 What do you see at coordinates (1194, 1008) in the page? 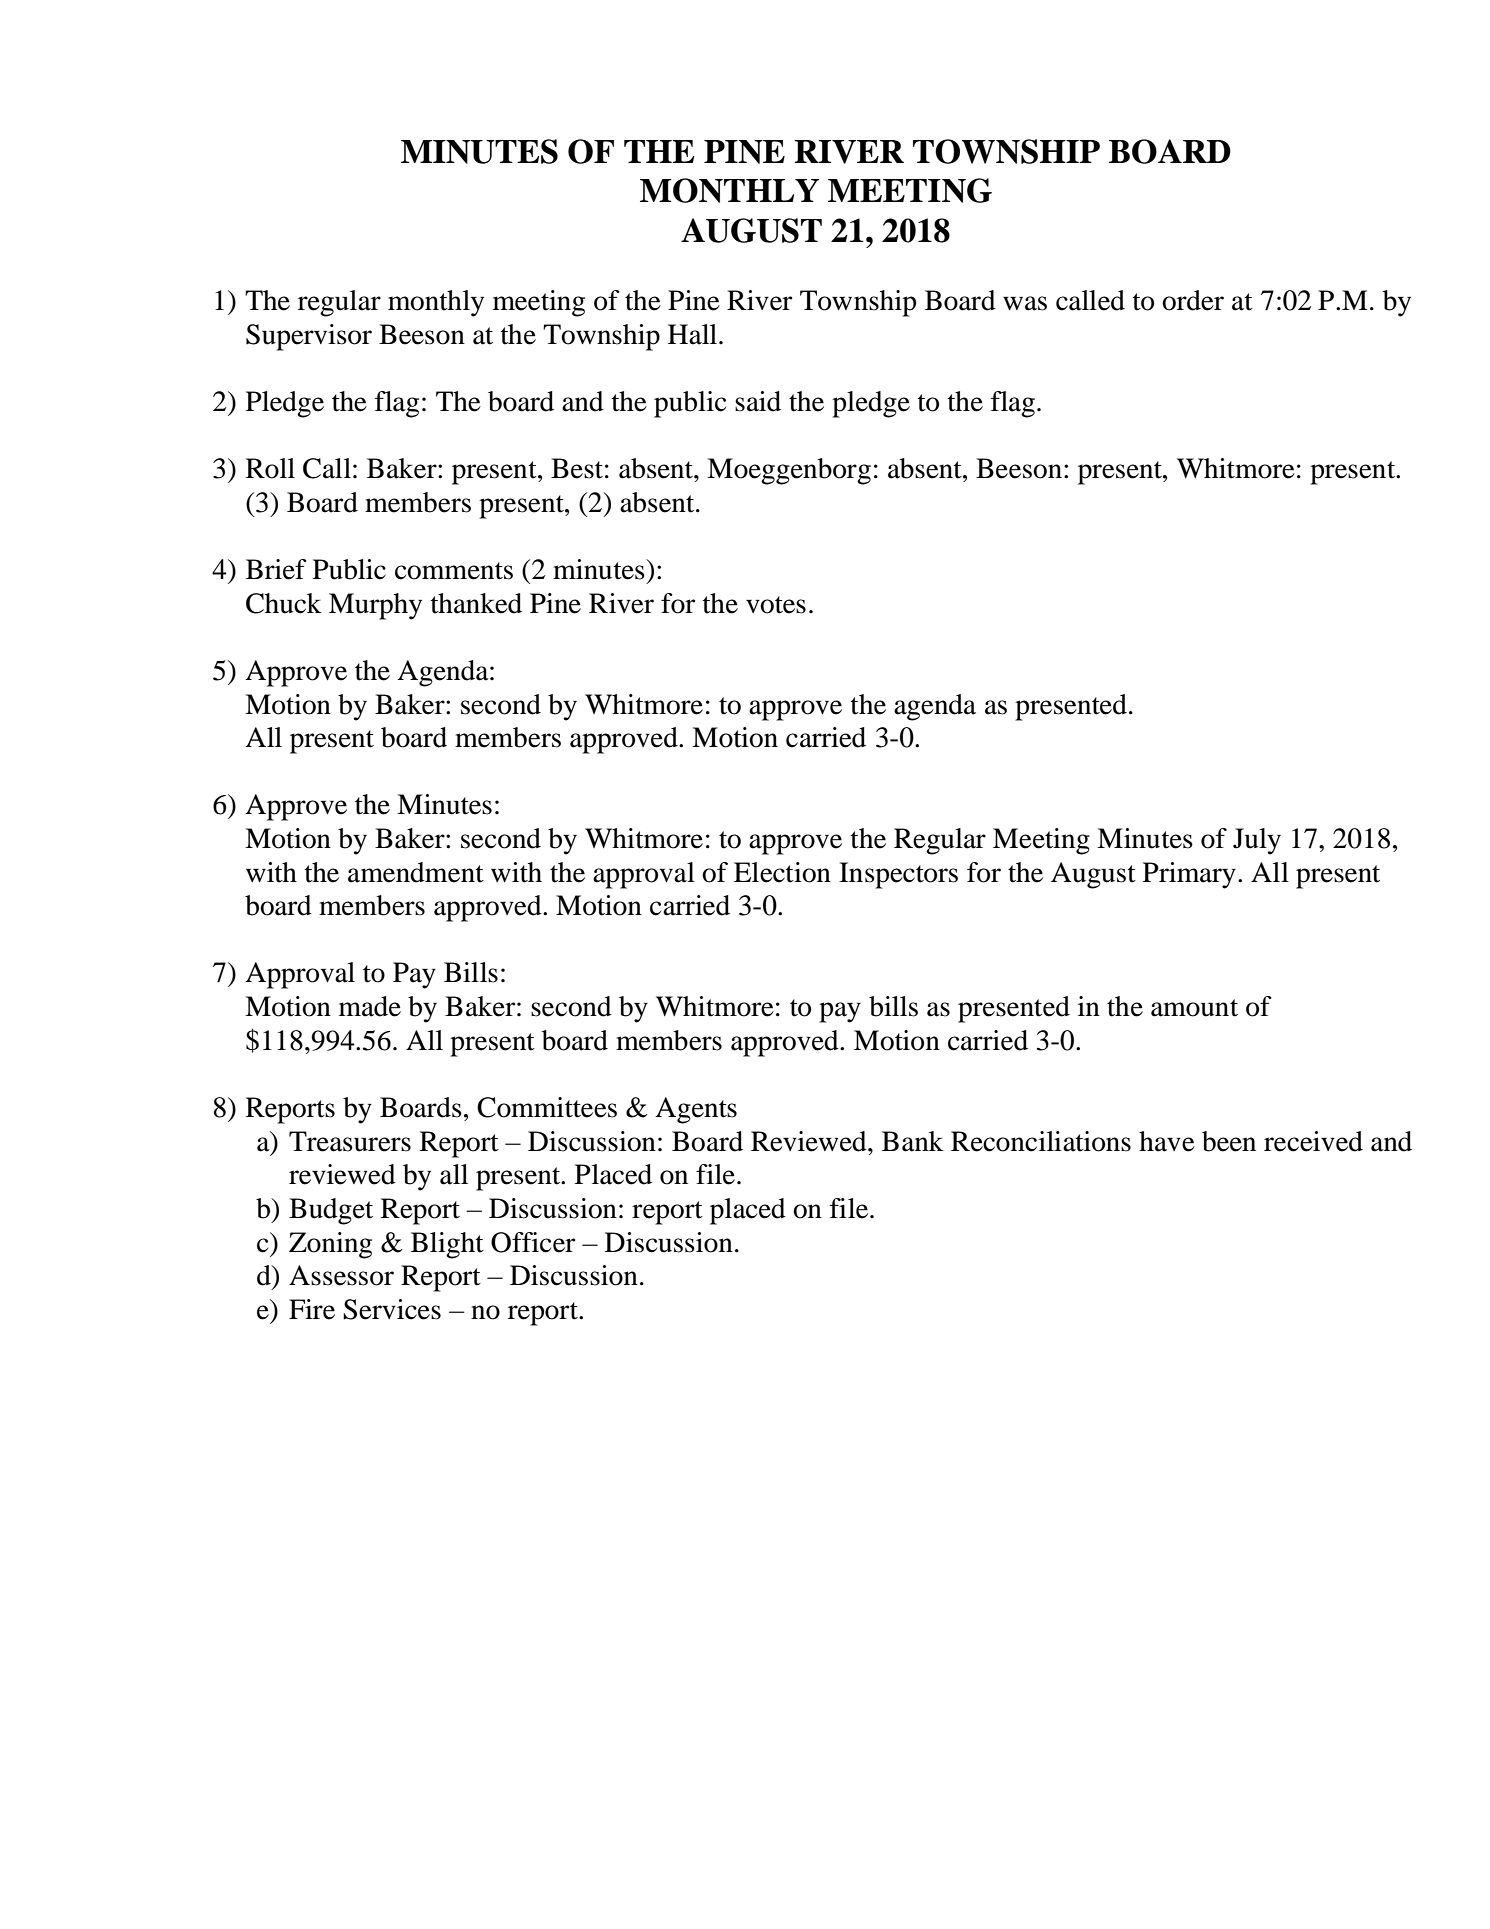
I see `amount` at bounding box center [1194, 1008].
